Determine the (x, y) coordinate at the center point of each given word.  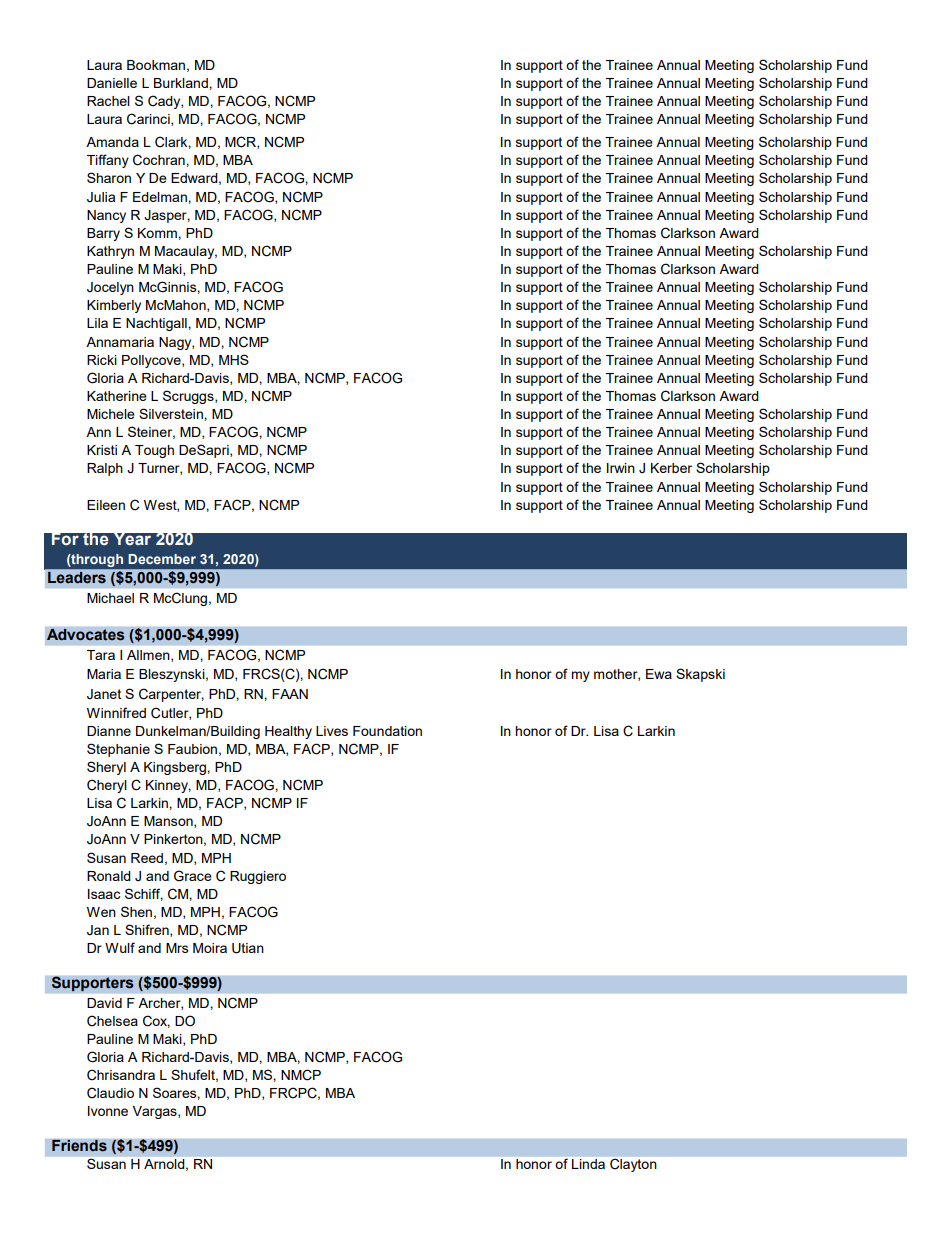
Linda (588, 1164)
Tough (154, 451)
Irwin (621, 468)
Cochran (160, 160)
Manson (169, 822)
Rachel (108, 101)
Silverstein (172, 413)
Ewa (659, 674)
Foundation (387, 731)
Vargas (156, 1112)
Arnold (165, 1165)
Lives (332, 731)
